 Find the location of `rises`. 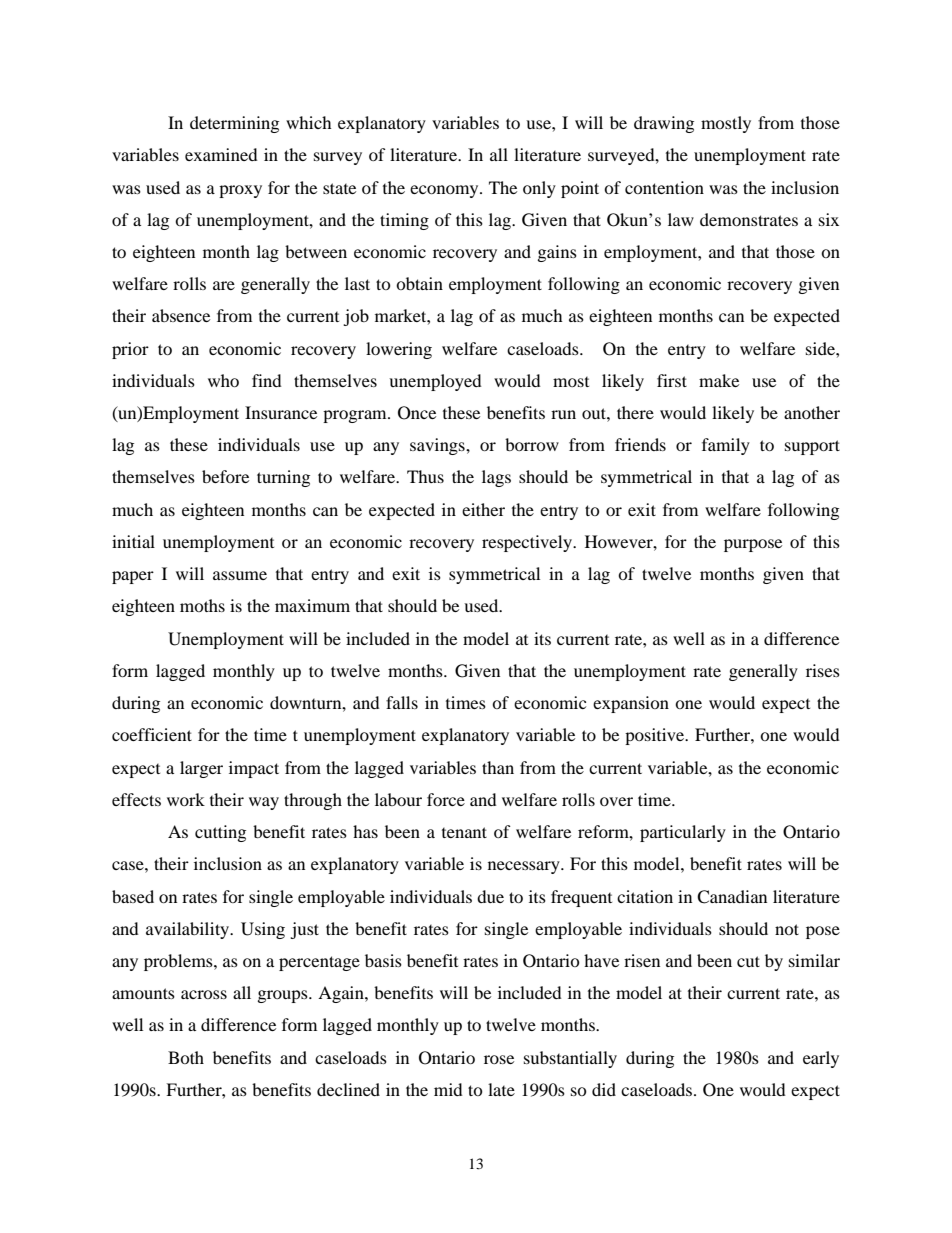

rises is located at coordinates (823, 670).
